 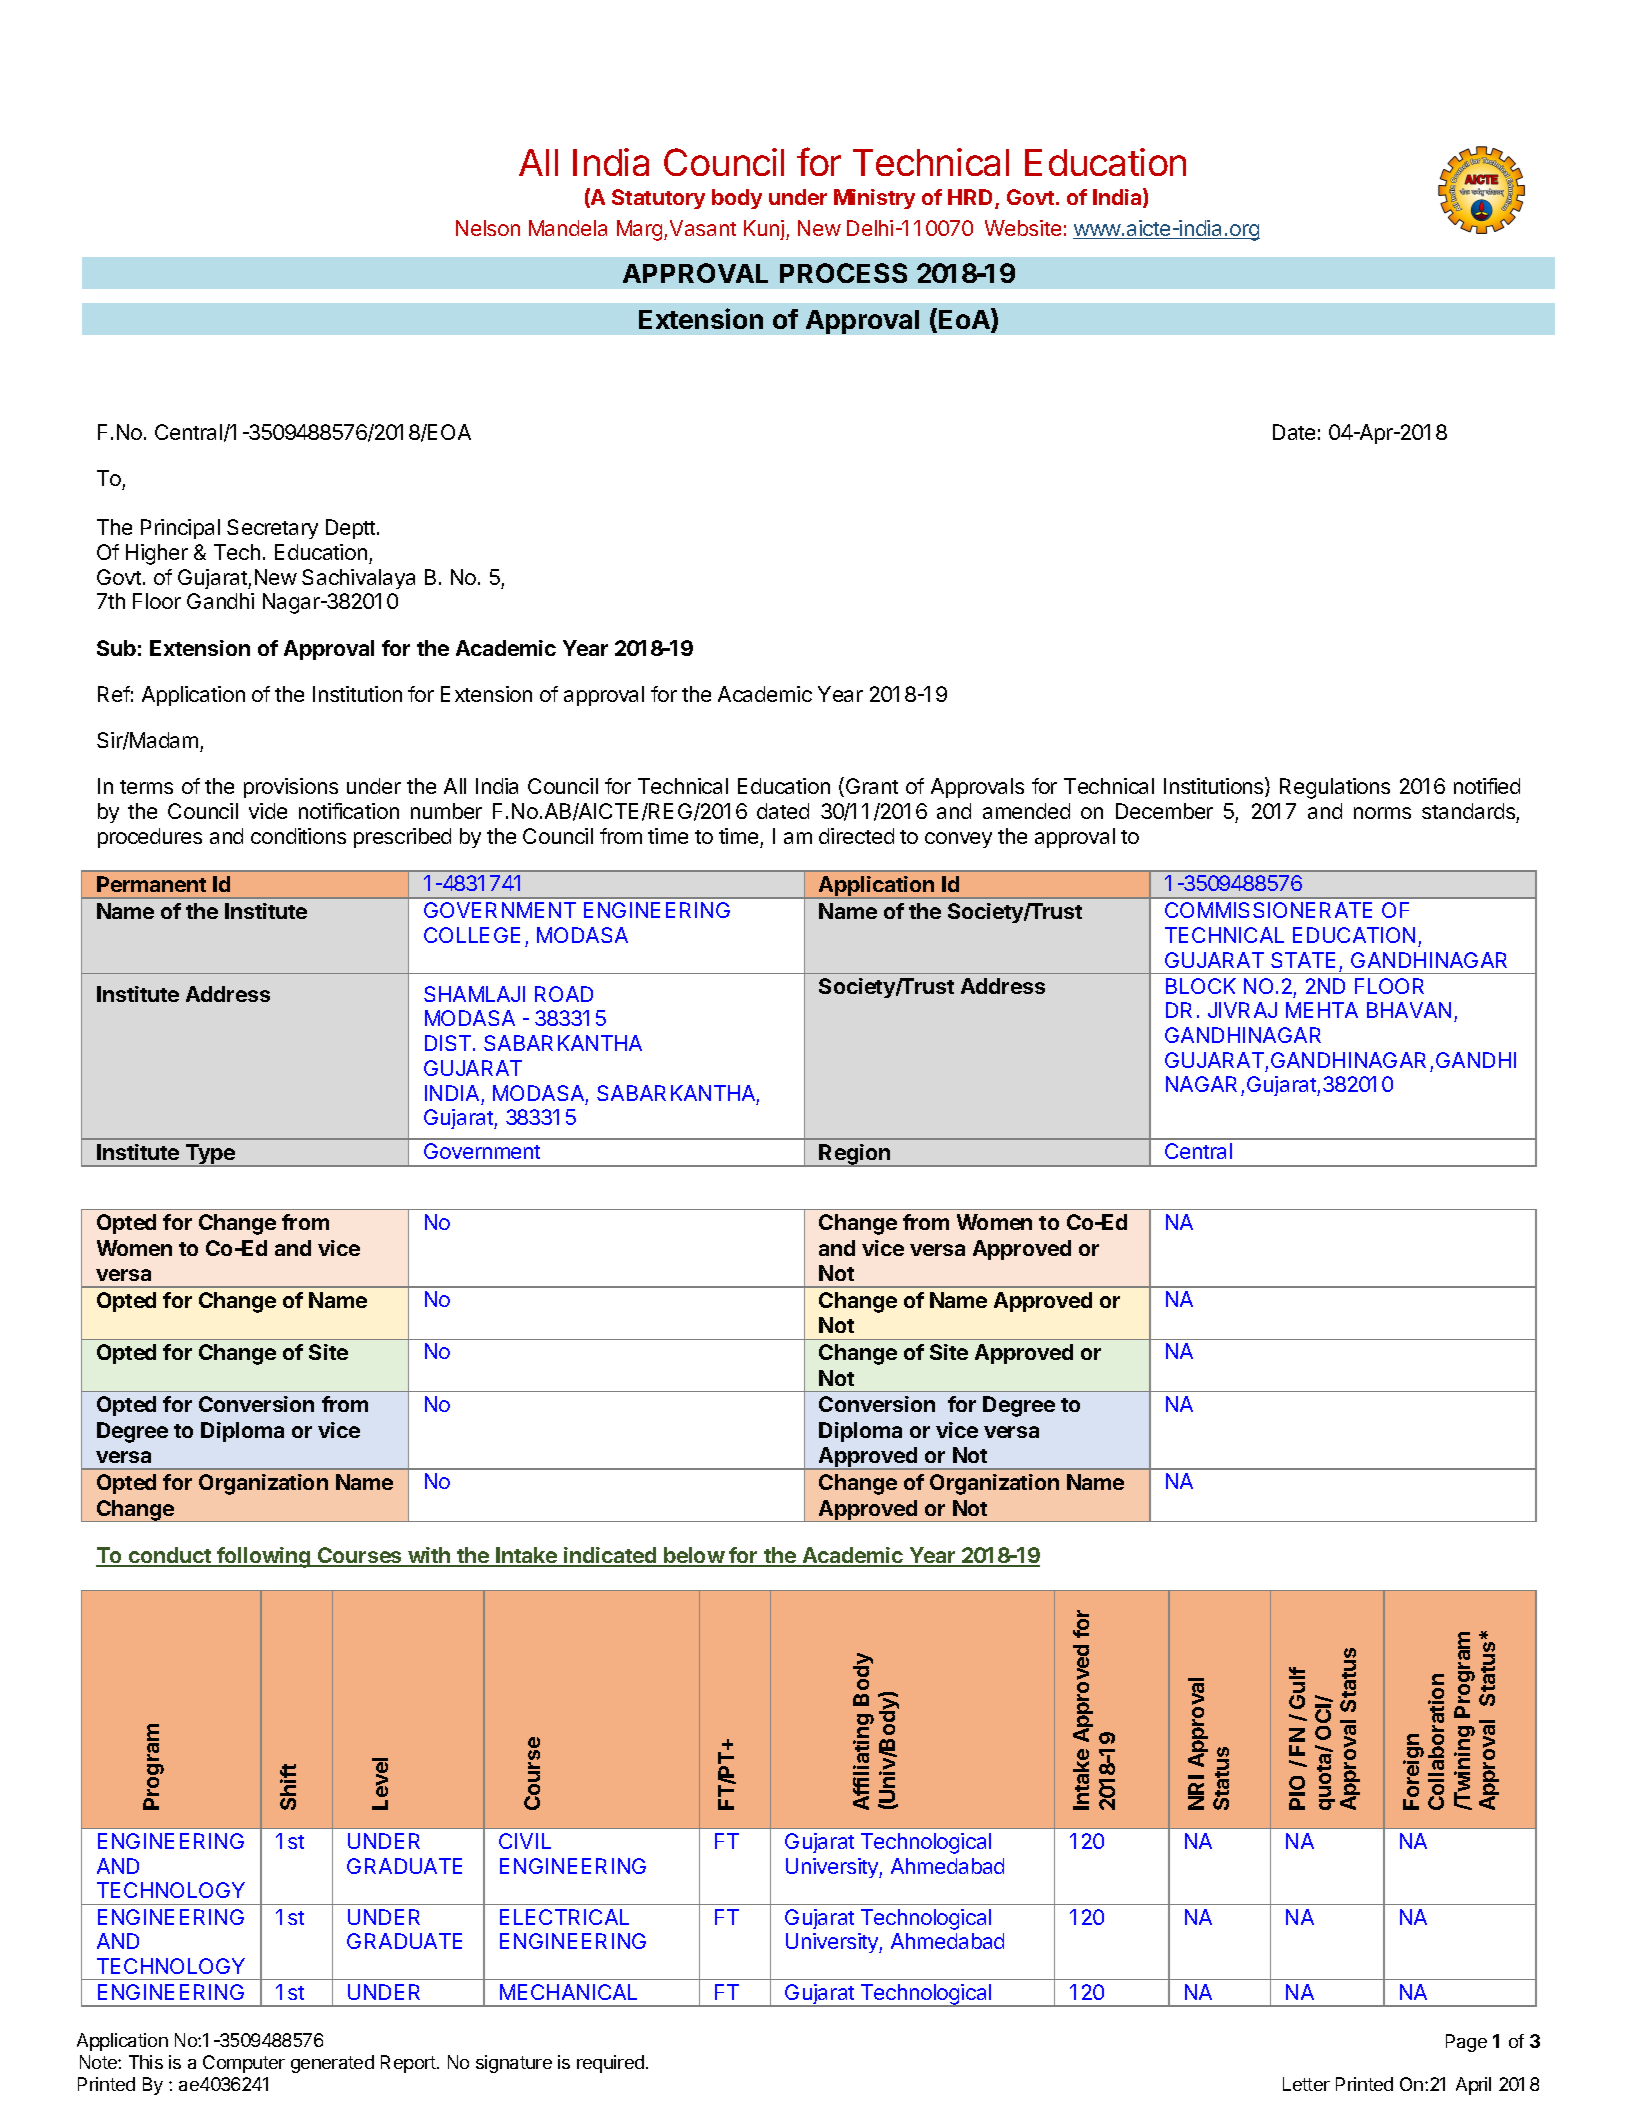 I want to click on Kunj, so click(x=764, y=230).
